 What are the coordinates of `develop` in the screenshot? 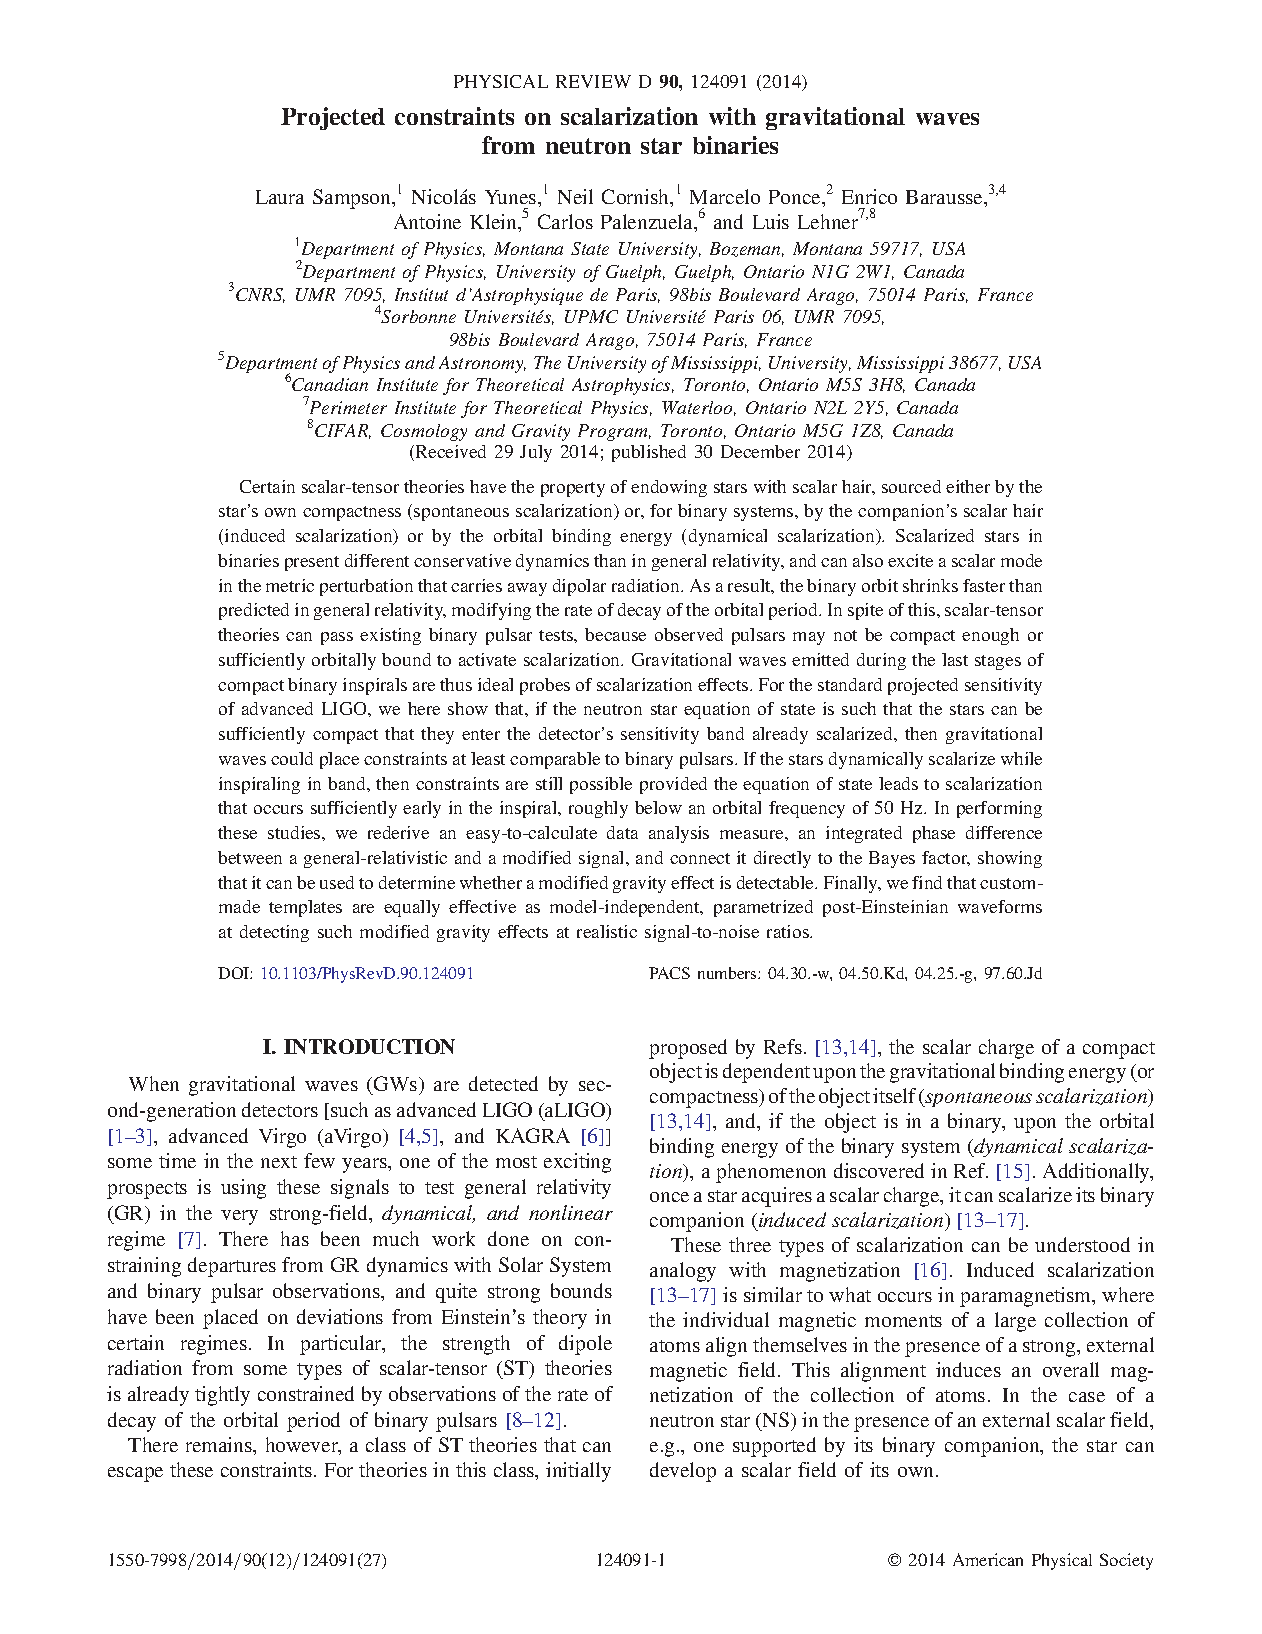 It's located at (683, 1472).
